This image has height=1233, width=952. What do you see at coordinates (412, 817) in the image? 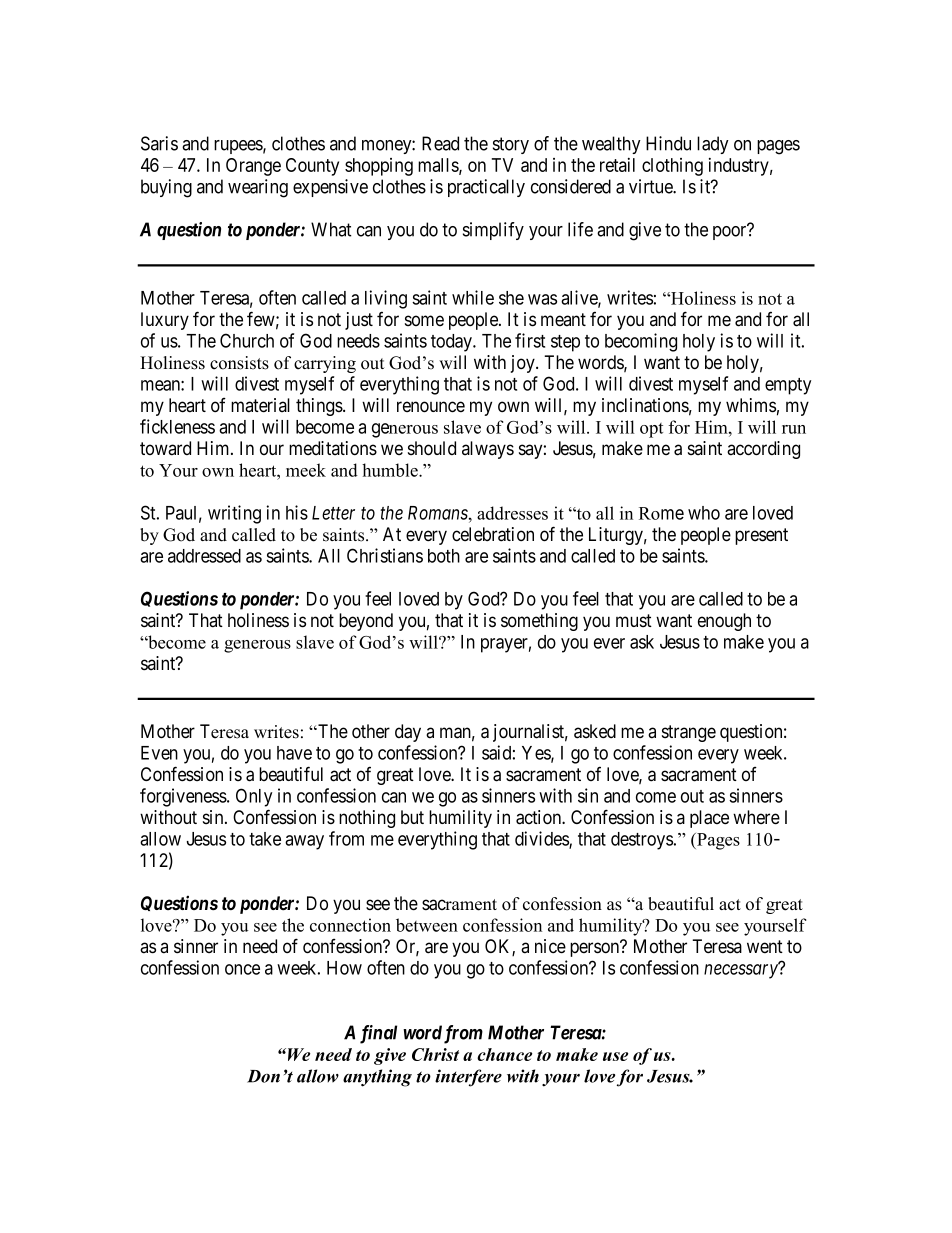
I see `but` at bounding box center [412, 817].
